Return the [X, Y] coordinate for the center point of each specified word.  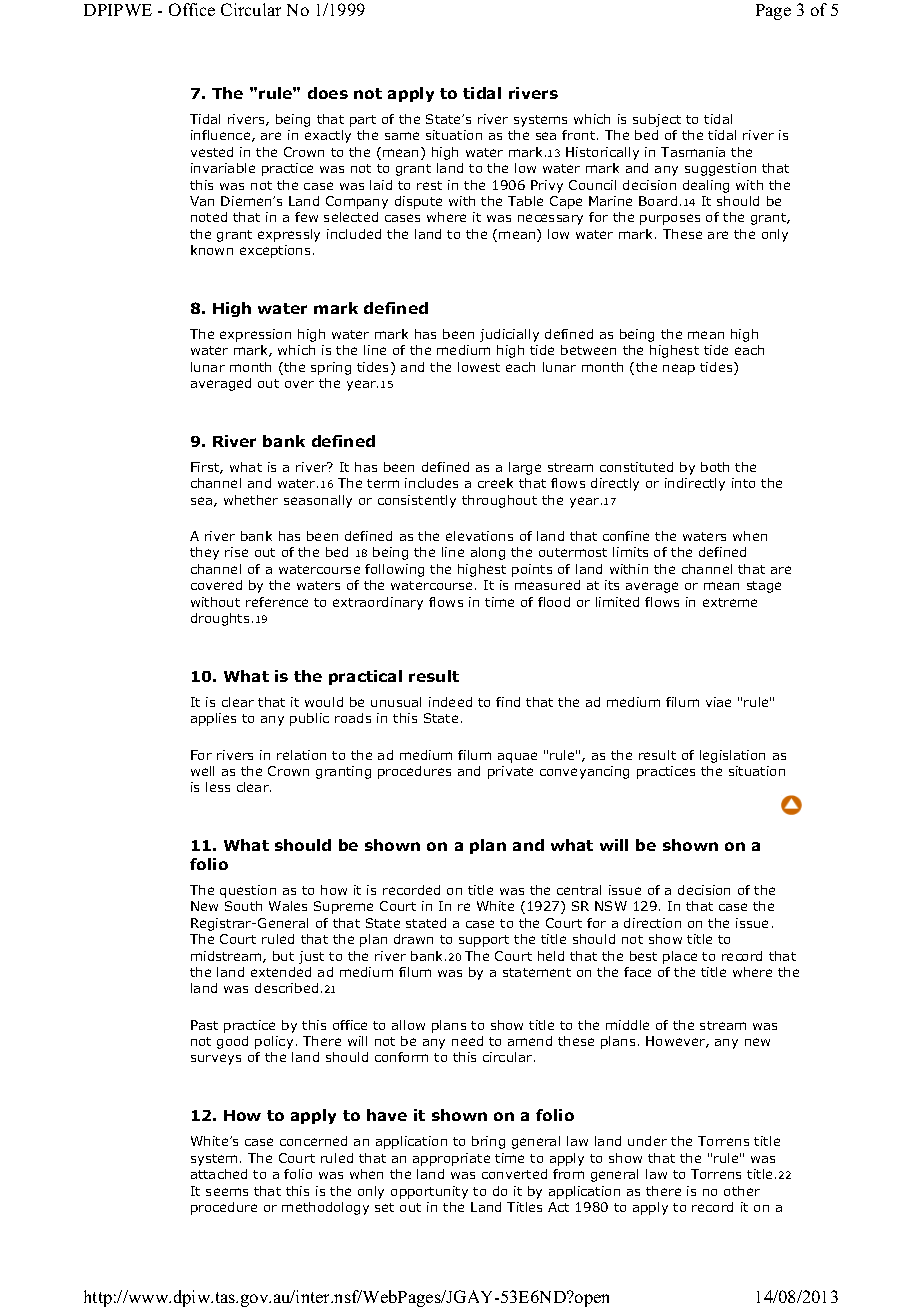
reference [277, 602]
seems [227, 1192]
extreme [730, 602]
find [508, 702]
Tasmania [693, 152]
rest [429, 185]
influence [222, 136]
